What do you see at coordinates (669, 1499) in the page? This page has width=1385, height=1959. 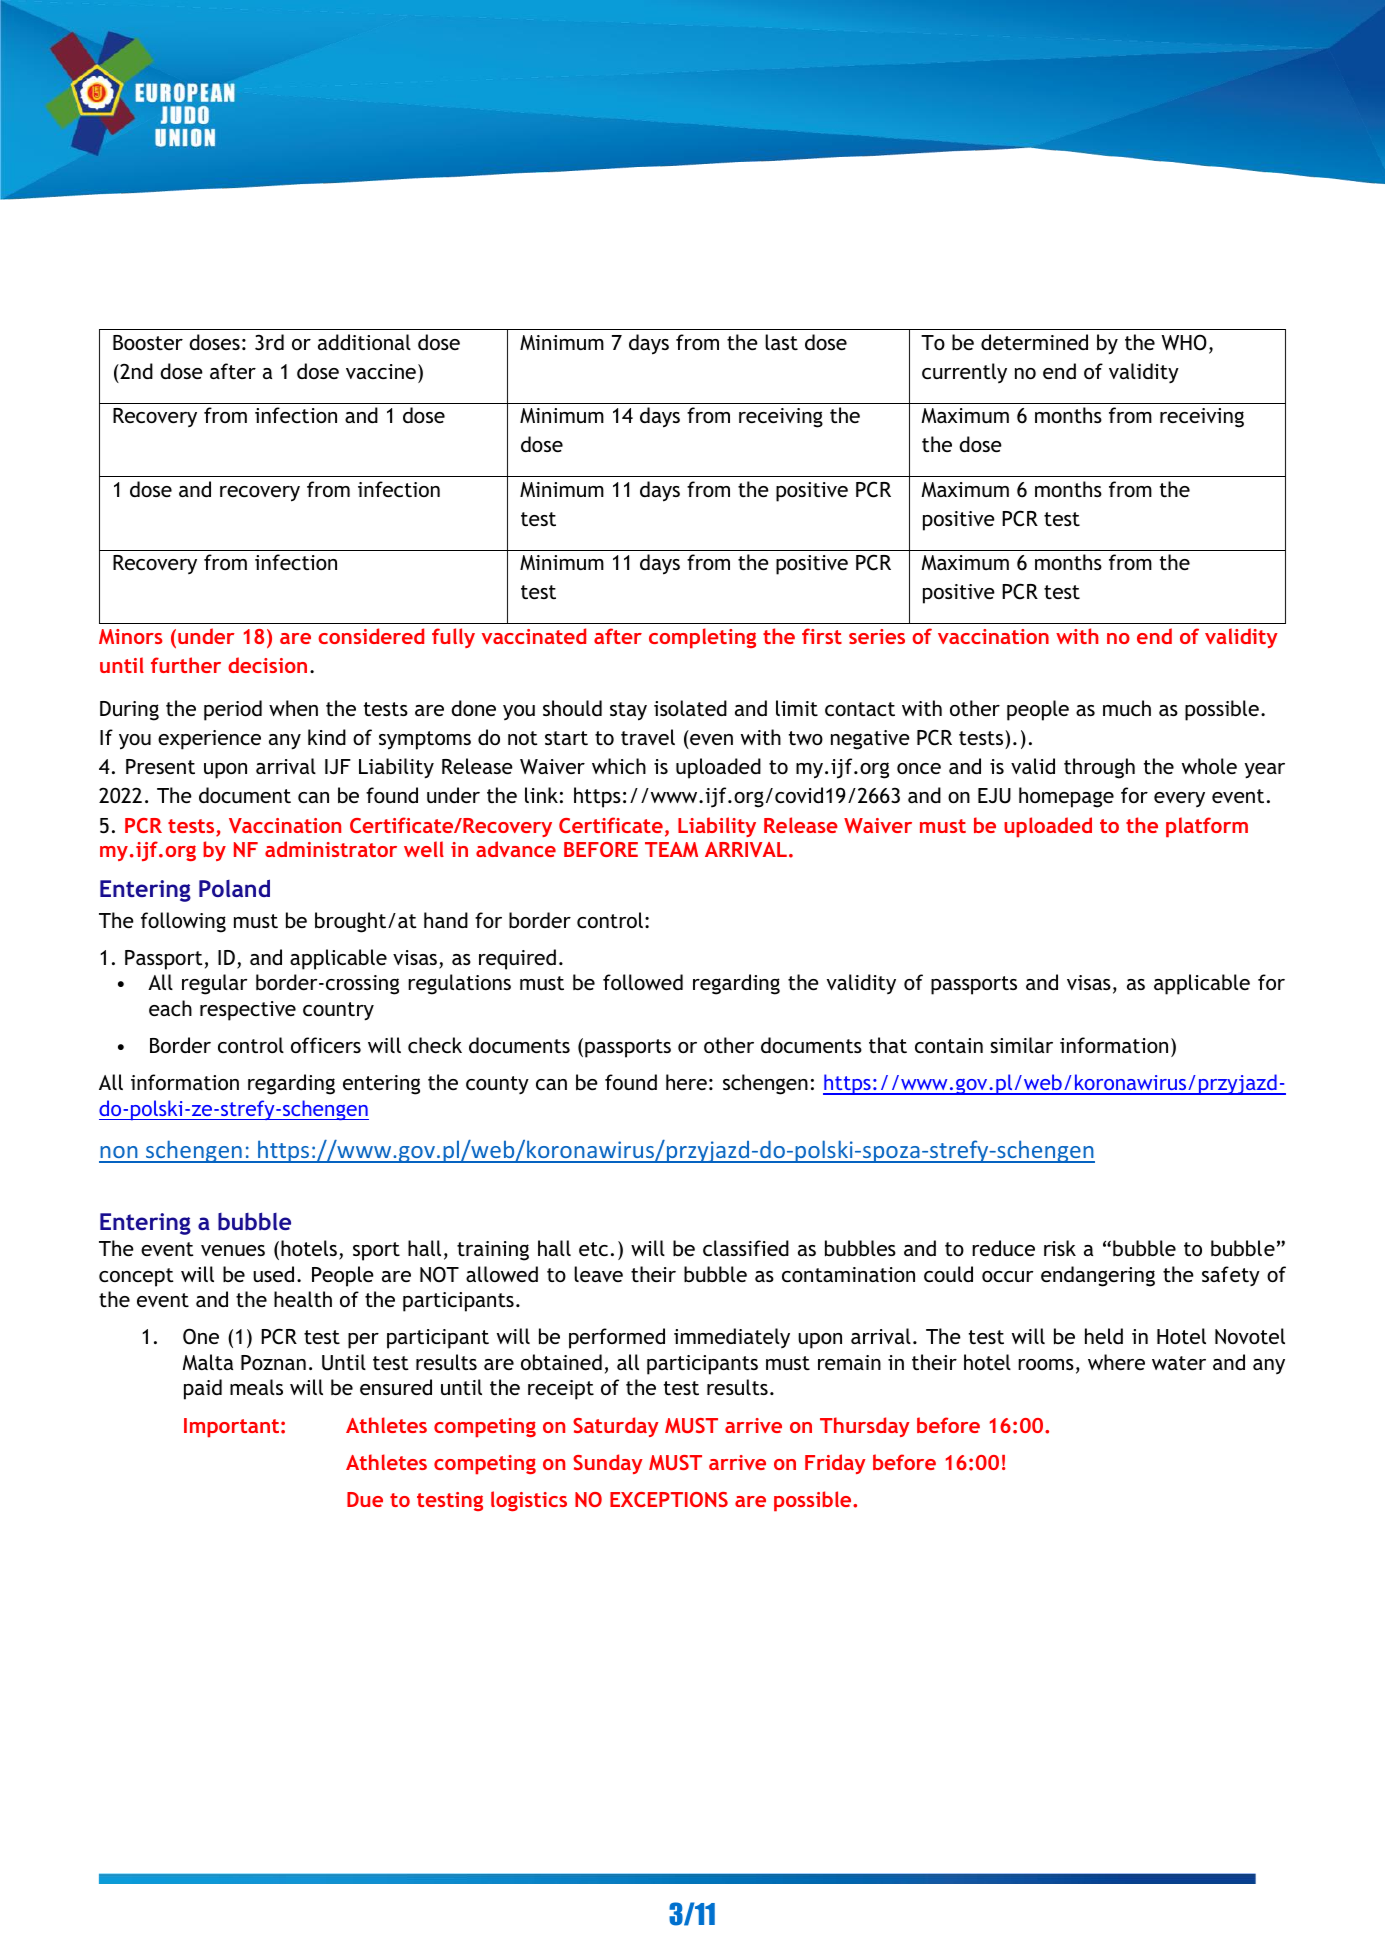 I see `EXCEPTIONS` at bounding box center [669, 1499].
